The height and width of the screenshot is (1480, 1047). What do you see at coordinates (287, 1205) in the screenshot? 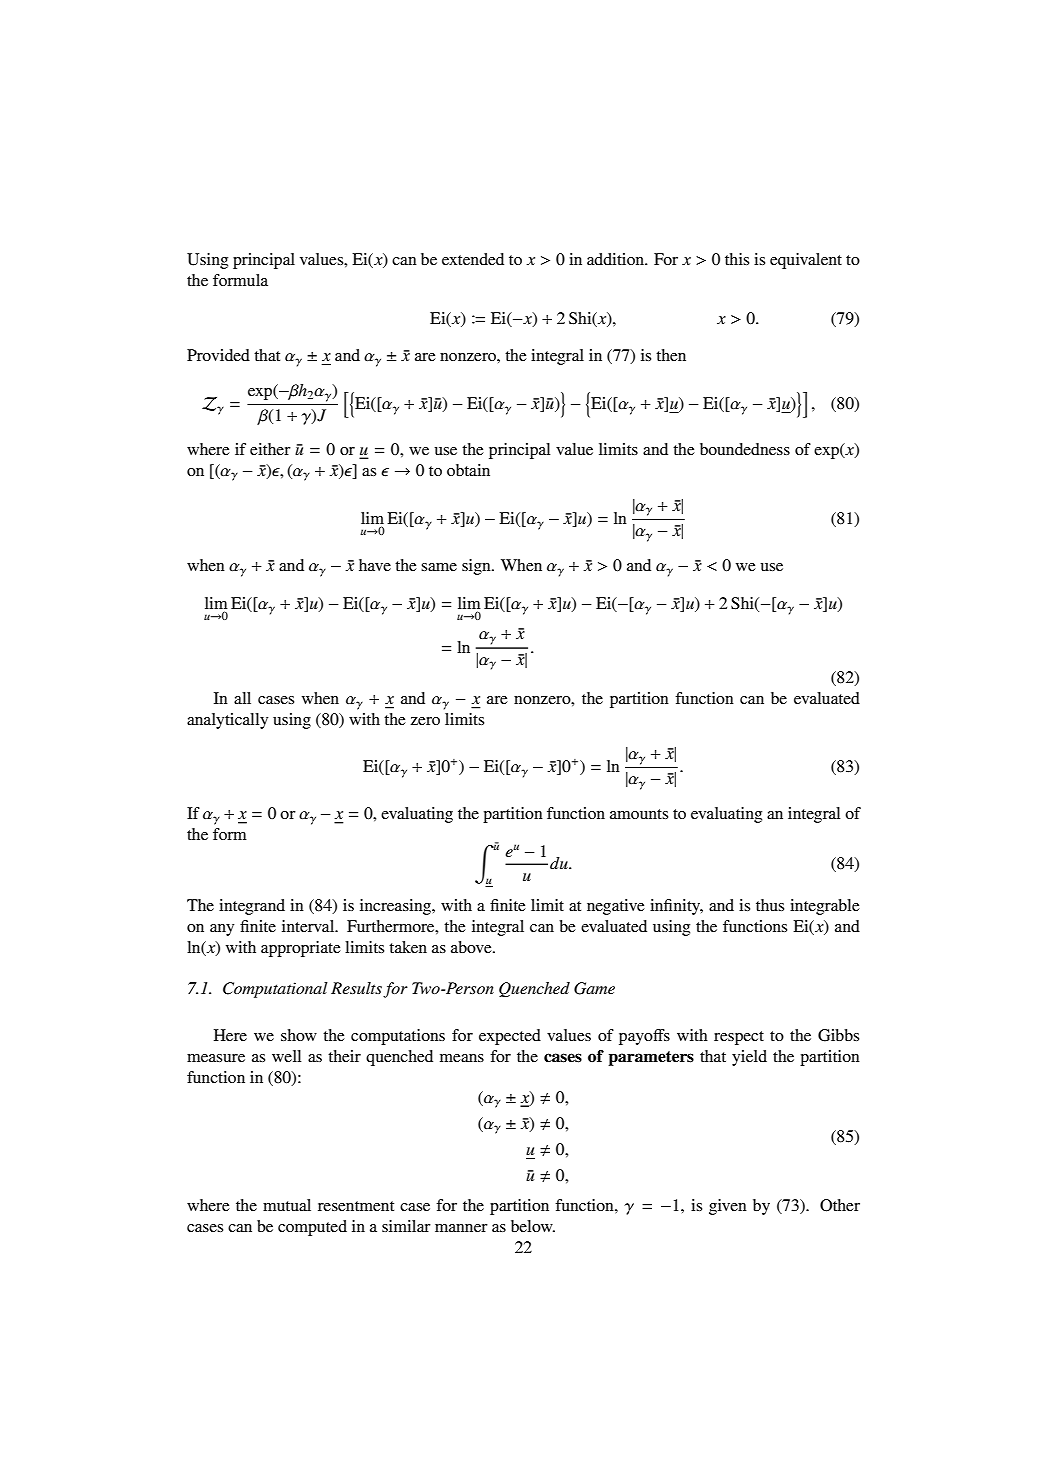
I see `mutual` at bounding box center [287, 1205].
